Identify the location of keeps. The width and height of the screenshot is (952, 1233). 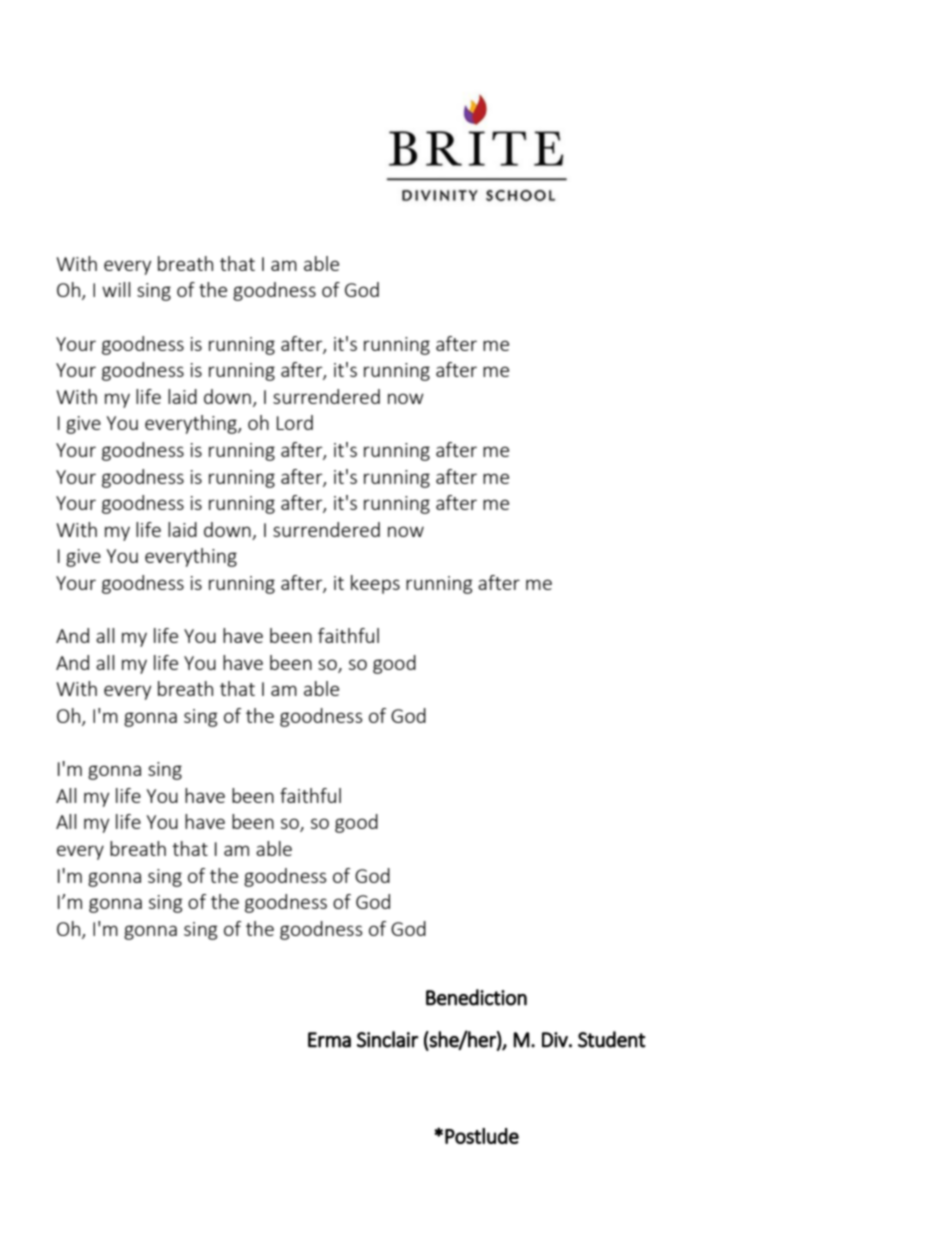
(375, 584).
